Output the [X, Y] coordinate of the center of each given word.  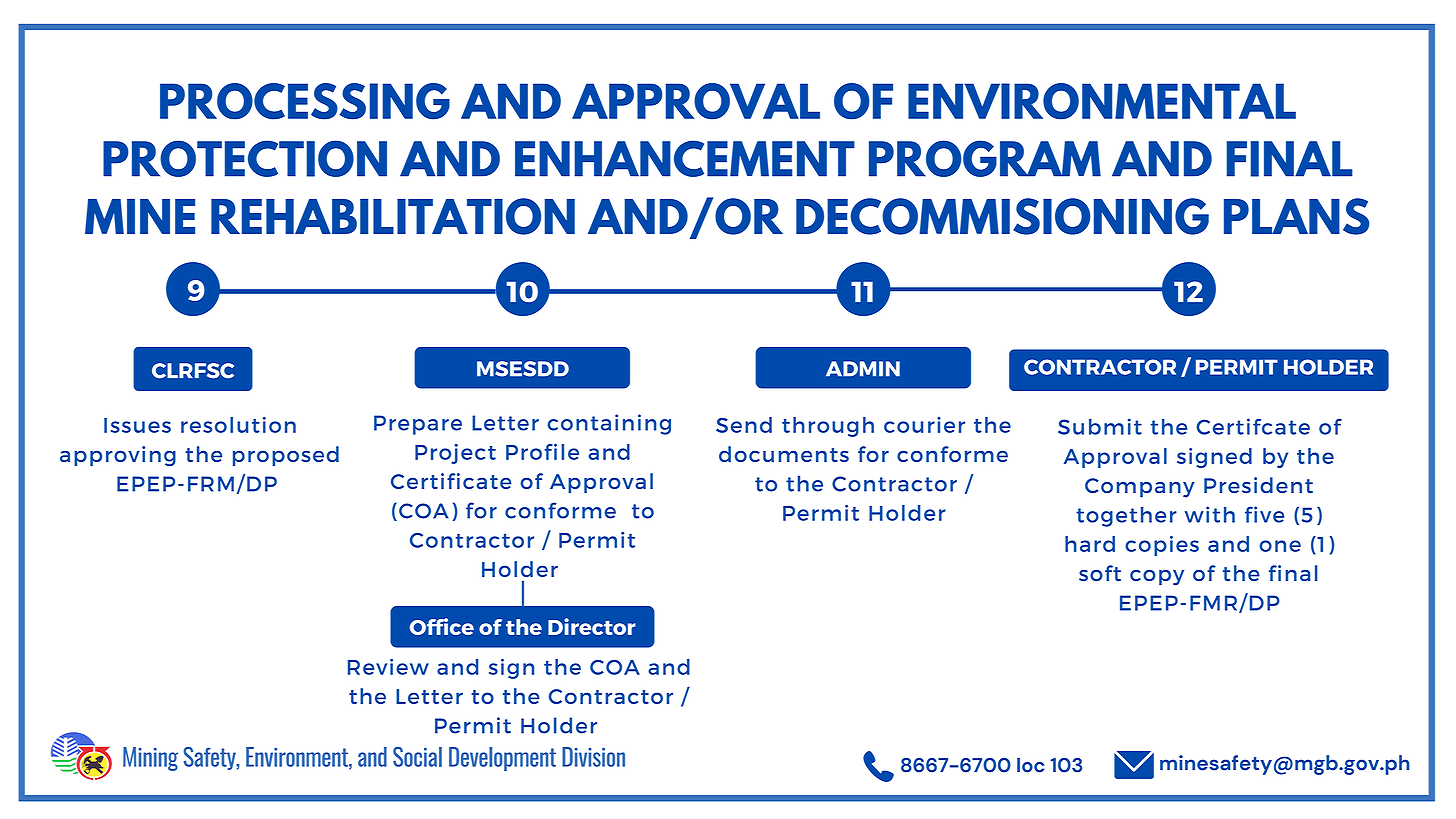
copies [1162, 546]
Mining [150, 759]
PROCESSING [305, 101]
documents [784, 454]
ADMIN [863, 369]
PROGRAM [985, 158]
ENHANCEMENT [685, 158]
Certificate [451, 481]
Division [593, 757]
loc [1030, 765]
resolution [238, 425]
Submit [1100, 426]
